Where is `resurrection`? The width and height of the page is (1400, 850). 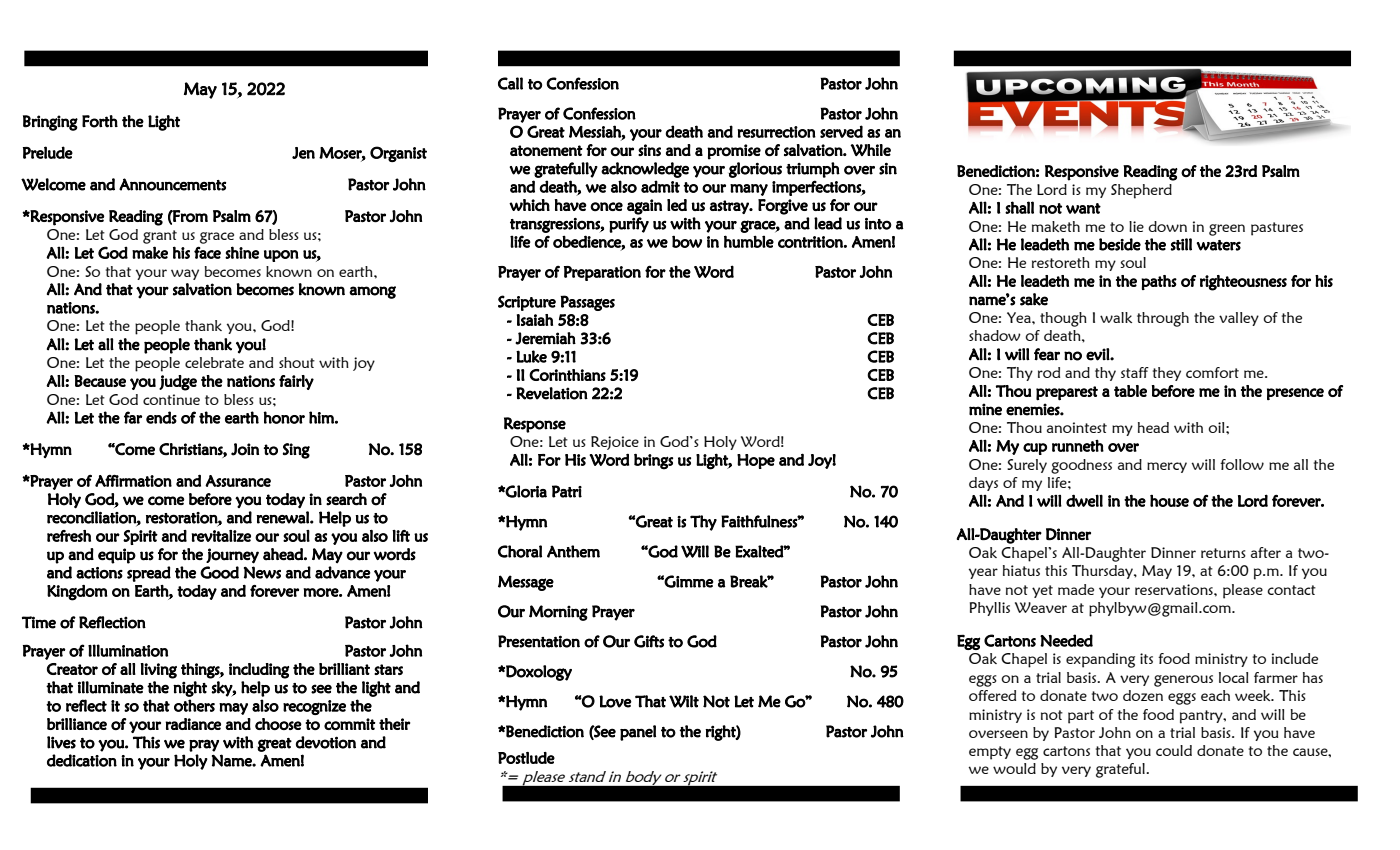 resurrection is located at coordinates (776, 132).
